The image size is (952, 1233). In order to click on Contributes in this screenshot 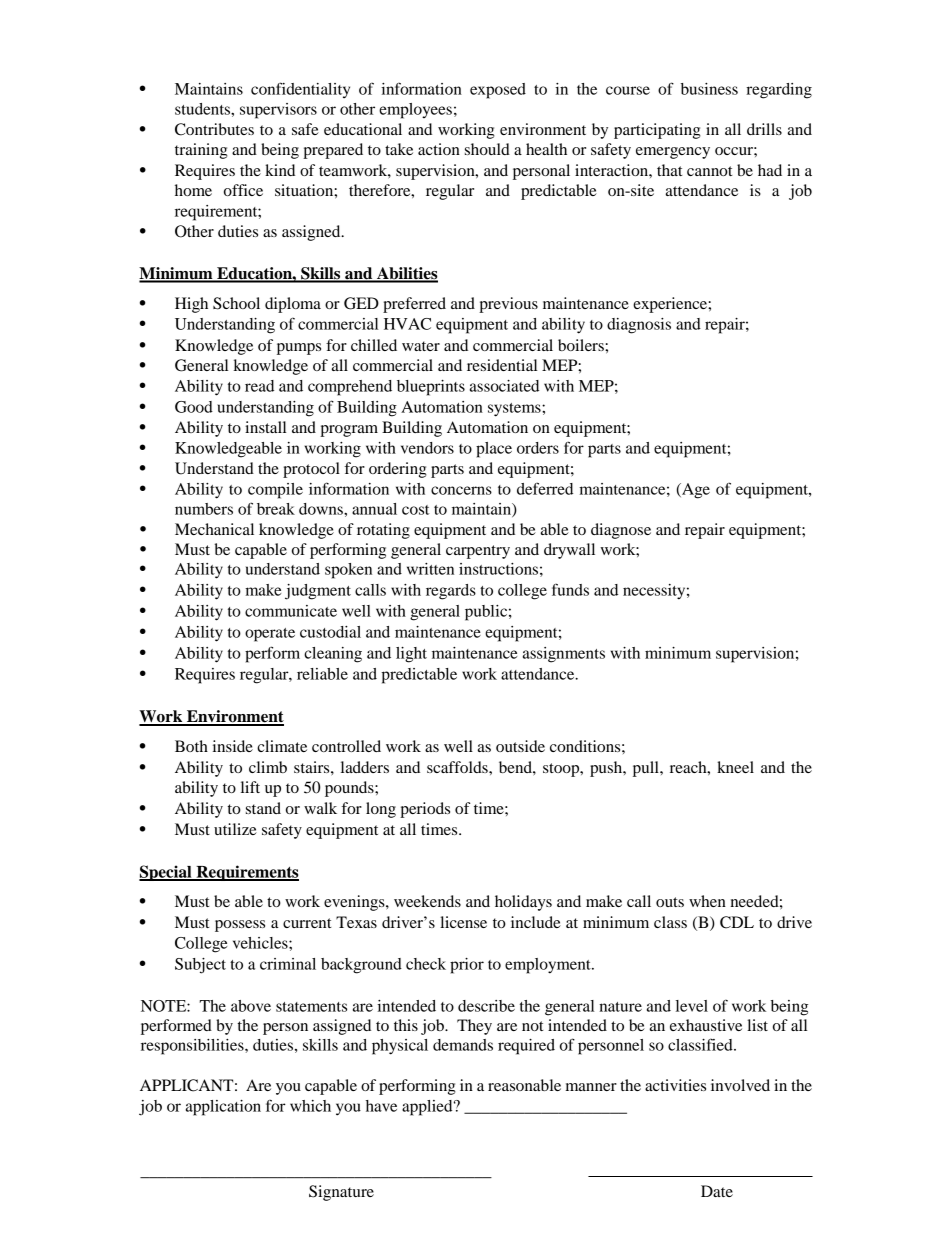, I will do `click(214, 129)`.
